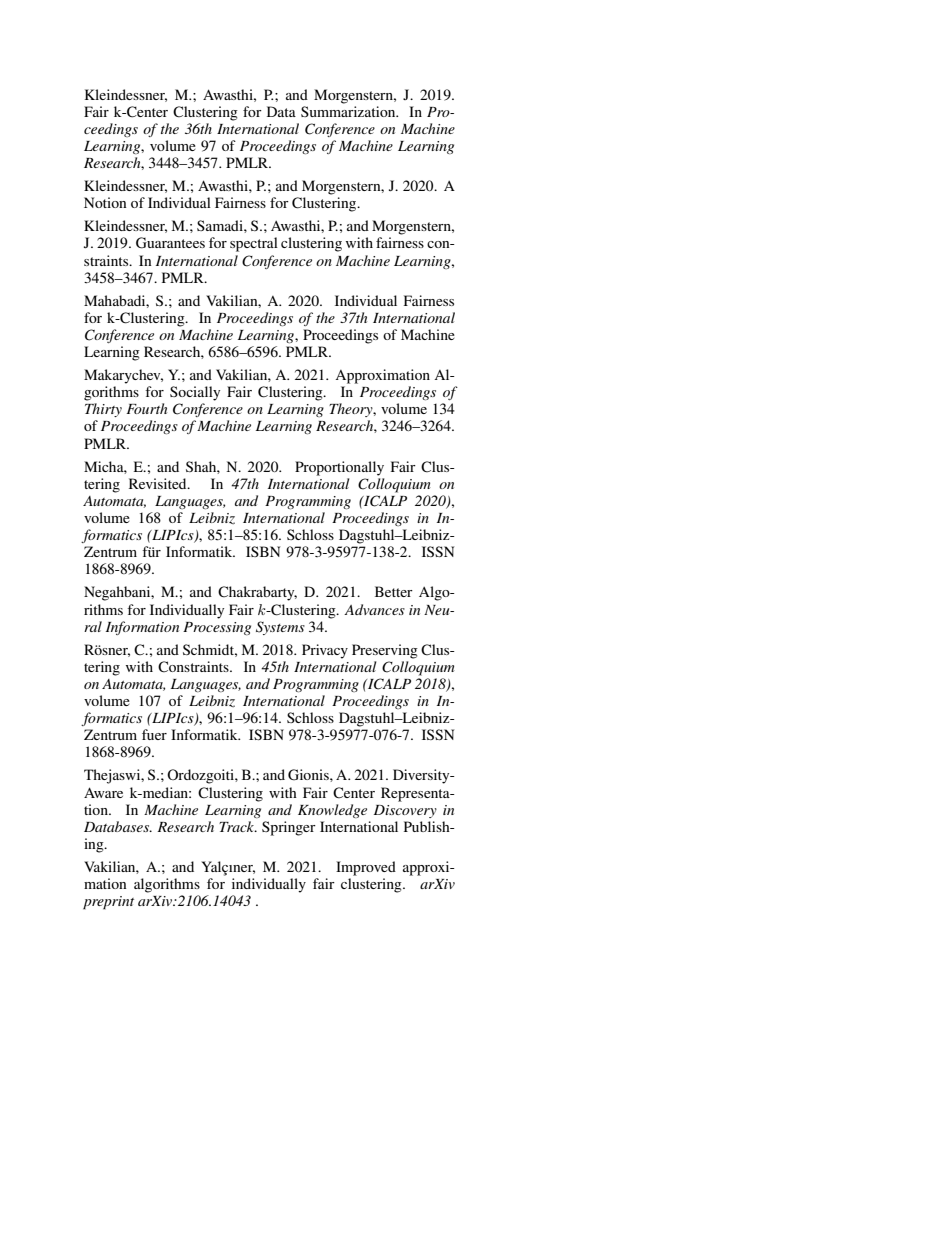 The width and height of the image is (952, 1233). I want to click on Systems, so click(280, 628).
